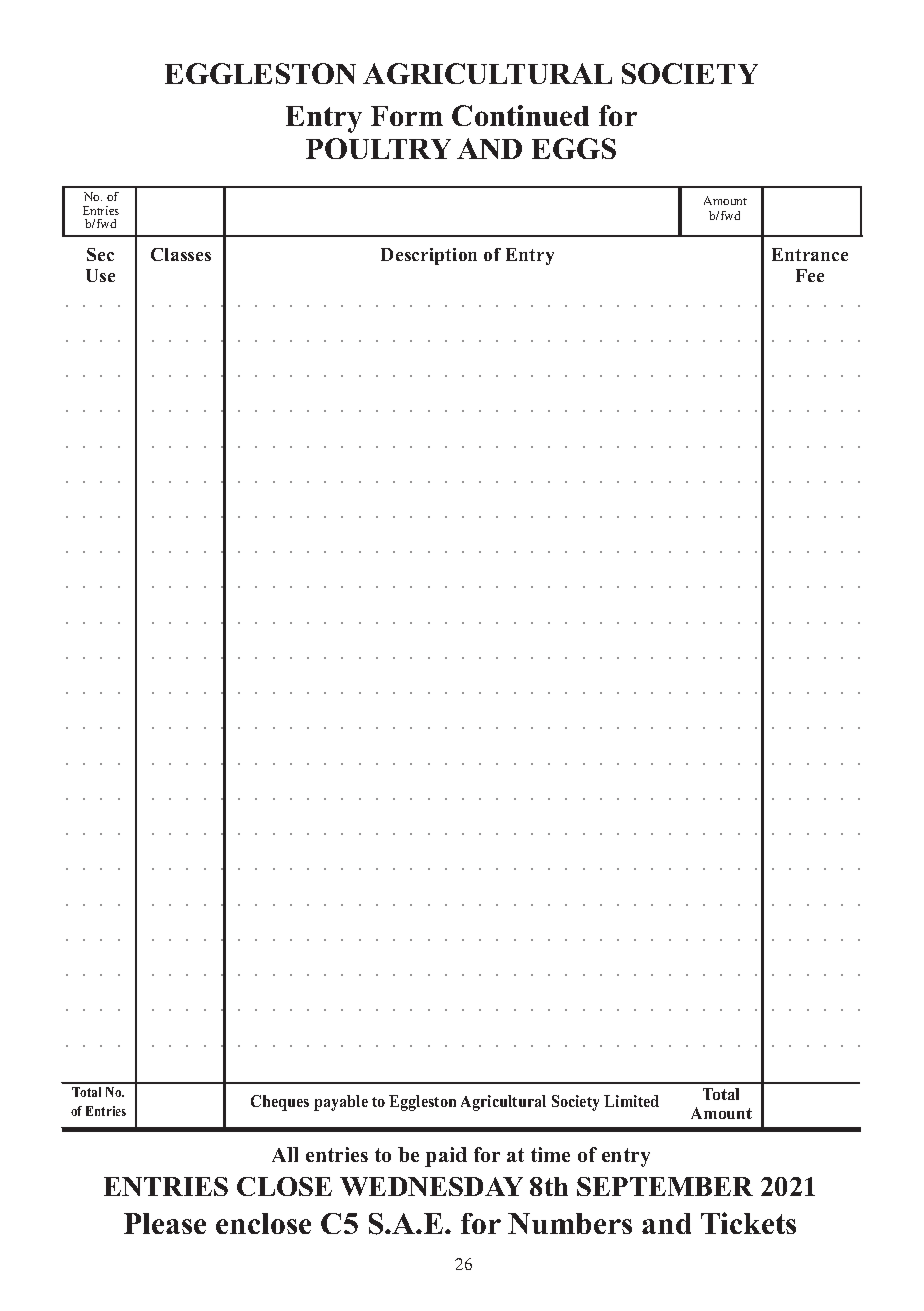 This screenshot has height=1311, width=924. I want to click on Description, so click(429, 256).
